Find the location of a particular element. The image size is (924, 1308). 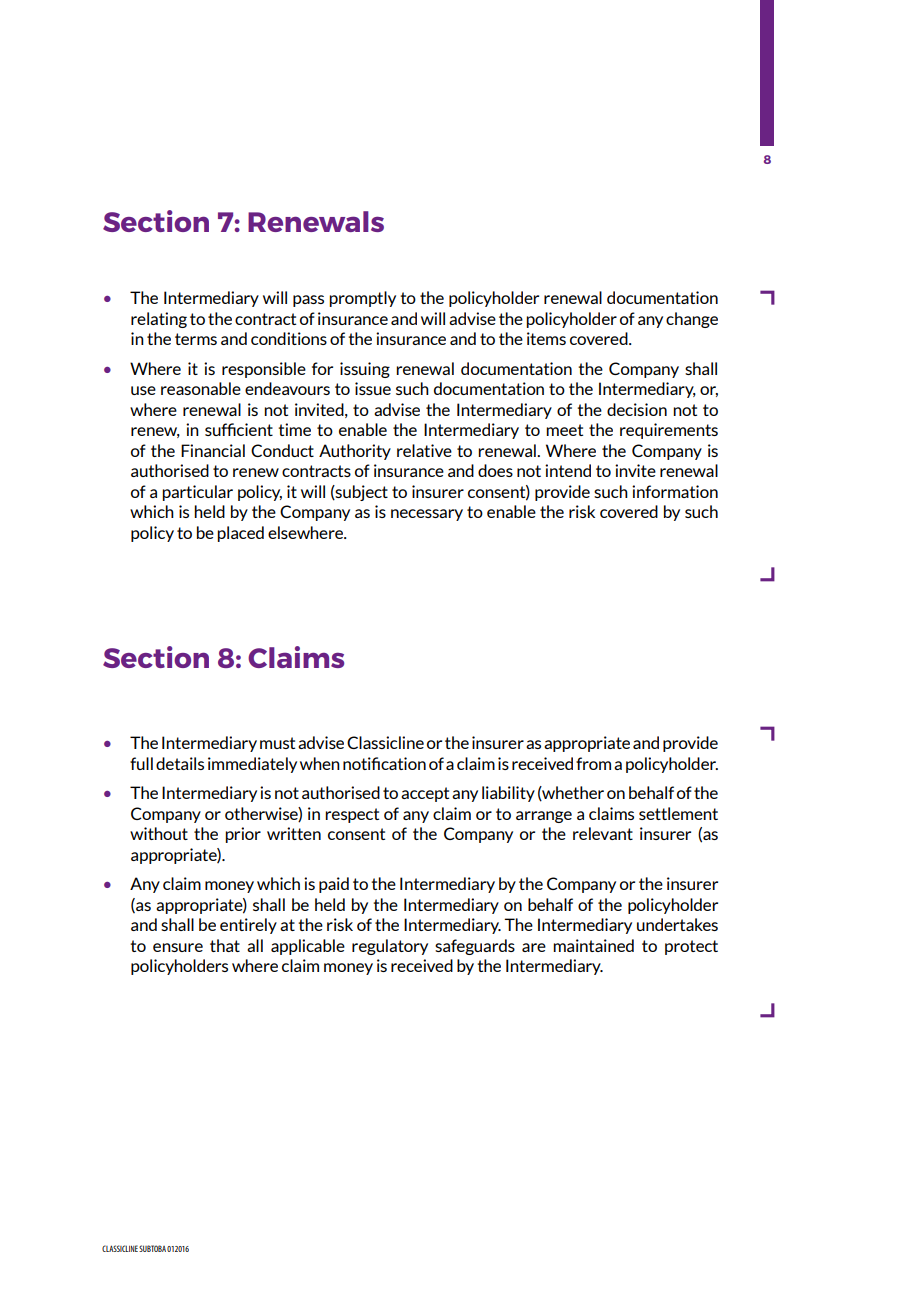

placed is located at coordinates (240, 534).
